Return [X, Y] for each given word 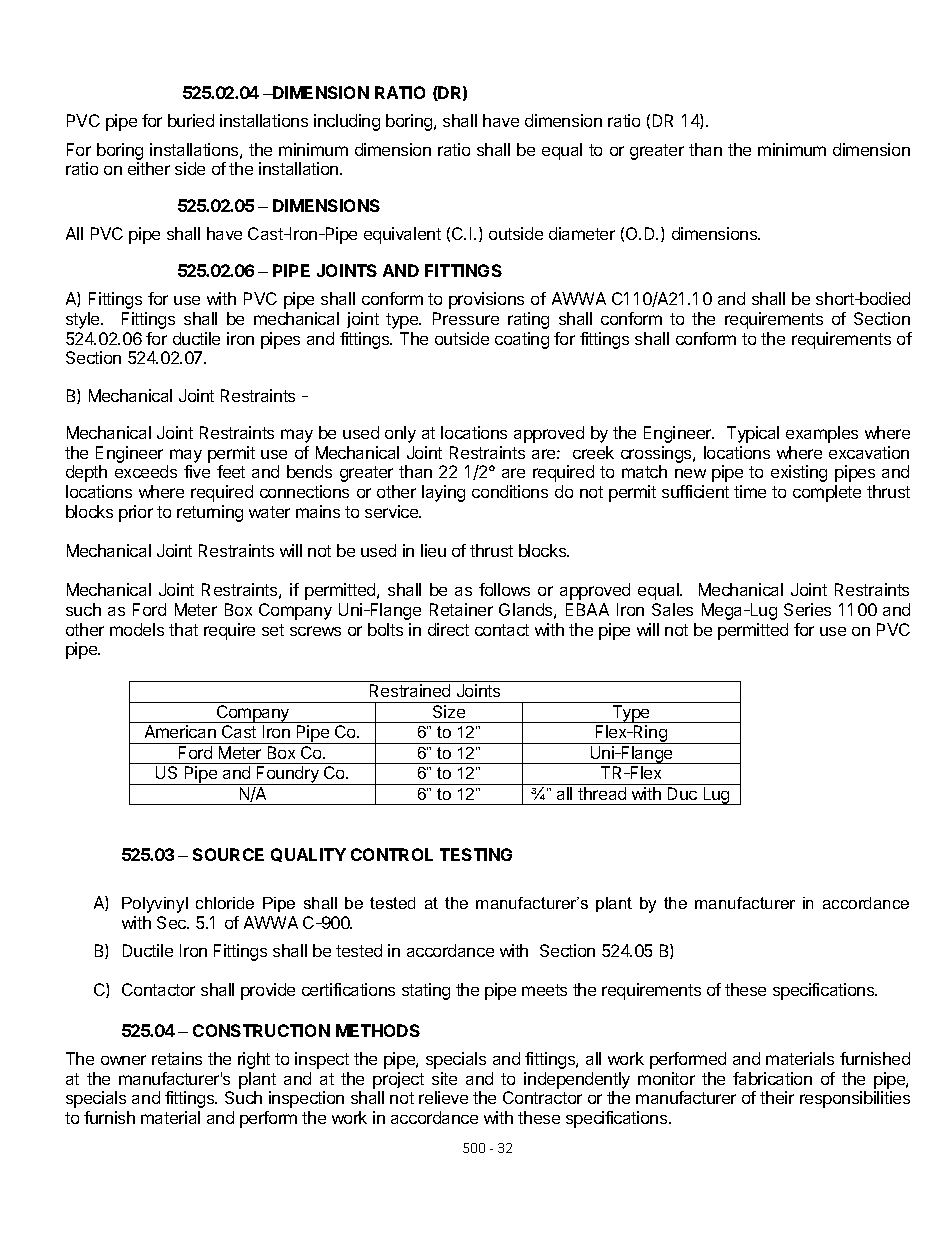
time [750, 491]
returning [210, 513]
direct [448, 629]
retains [177, 1058]
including [347, 122]
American [180, 731]
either [149, 168]
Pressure [466, 318]
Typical [753, 434]
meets [544, 990]
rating [528, 320]
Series [807, 609]
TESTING [476, 854]
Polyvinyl [155, 905]
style [84, 320]
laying [443, 493]
